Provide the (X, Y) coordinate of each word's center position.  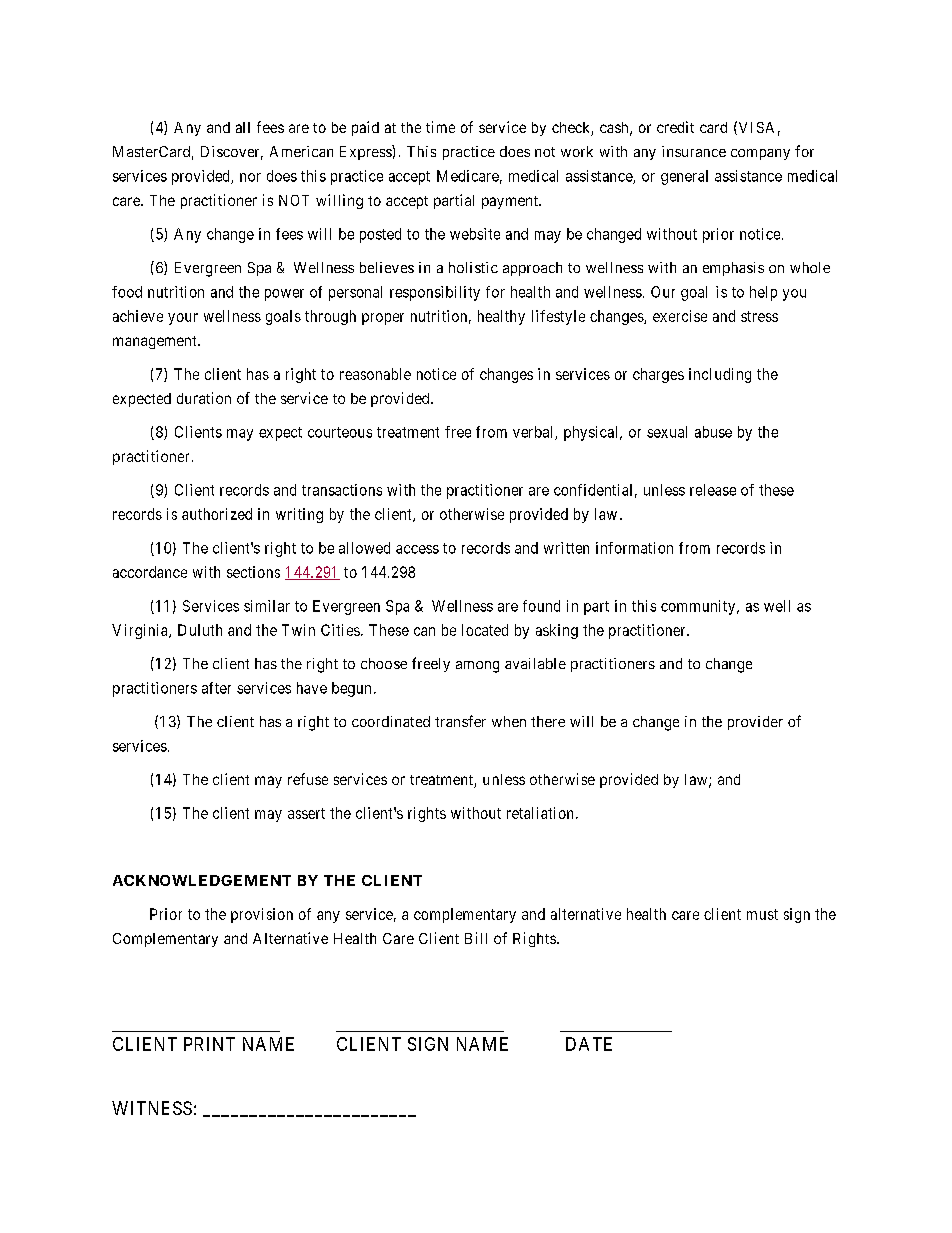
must (762, 914)
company (760, 154)
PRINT (209, 1044)
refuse (308, 779)
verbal (534, 433)
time (440, 127)
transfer (460, 721)
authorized (217, 514)
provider (755, 723)
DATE (589, 1044)
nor (250, 177)
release (713, 490)
